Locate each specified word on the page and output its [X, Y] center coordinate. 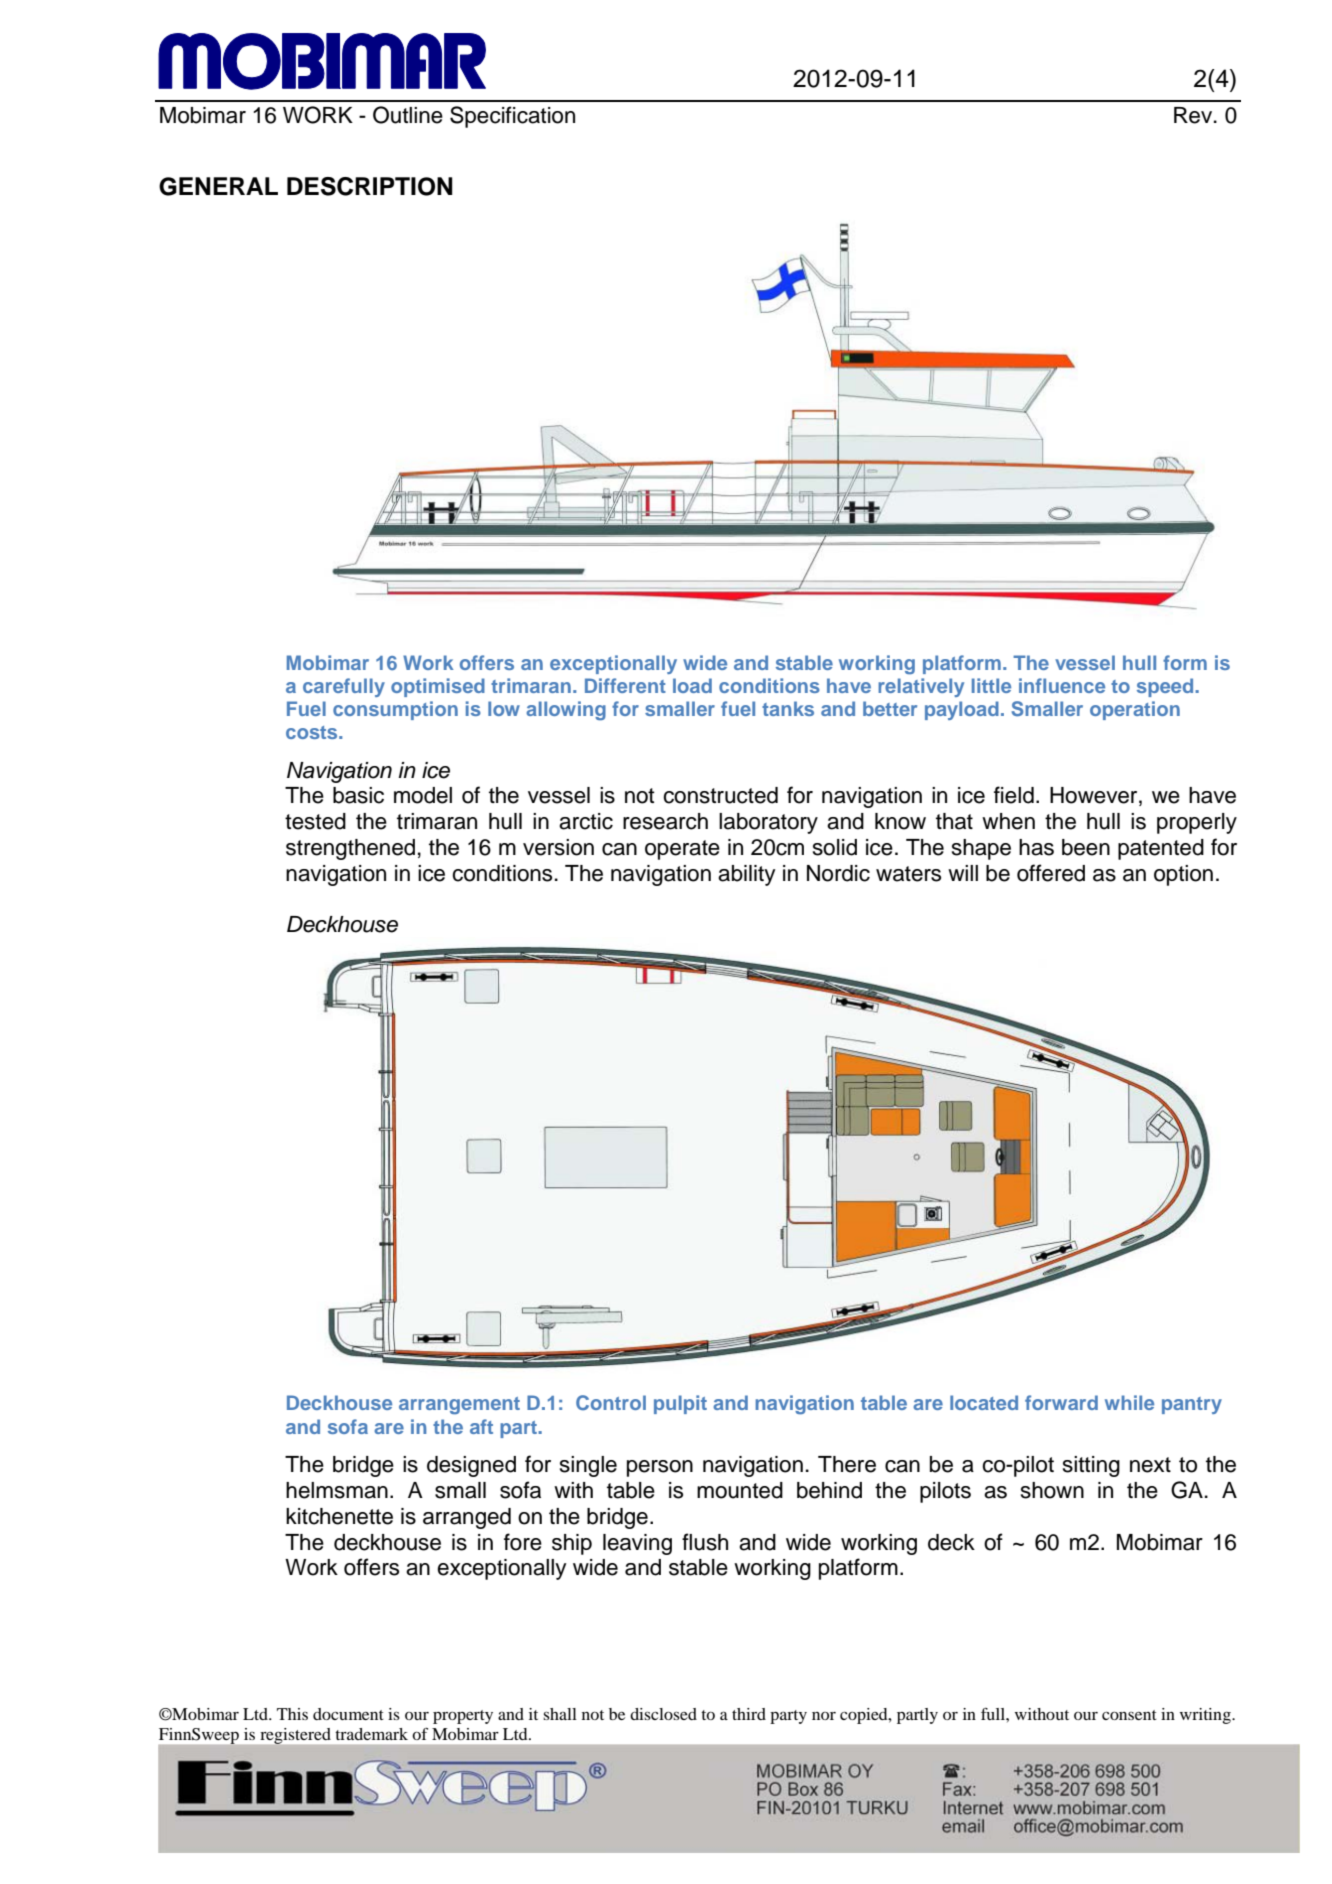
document [348, 1714]
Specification [512, 117]
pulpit [680, 1404]
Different [625, 685]
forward [1061, 1402]
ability [746, 875]
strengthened [350, 849]
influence [1062, 685]
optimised [438, 687]
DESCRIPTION [370, 186]
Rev [1194, 115]
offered [1051, 873]
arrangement [459, 1405]
